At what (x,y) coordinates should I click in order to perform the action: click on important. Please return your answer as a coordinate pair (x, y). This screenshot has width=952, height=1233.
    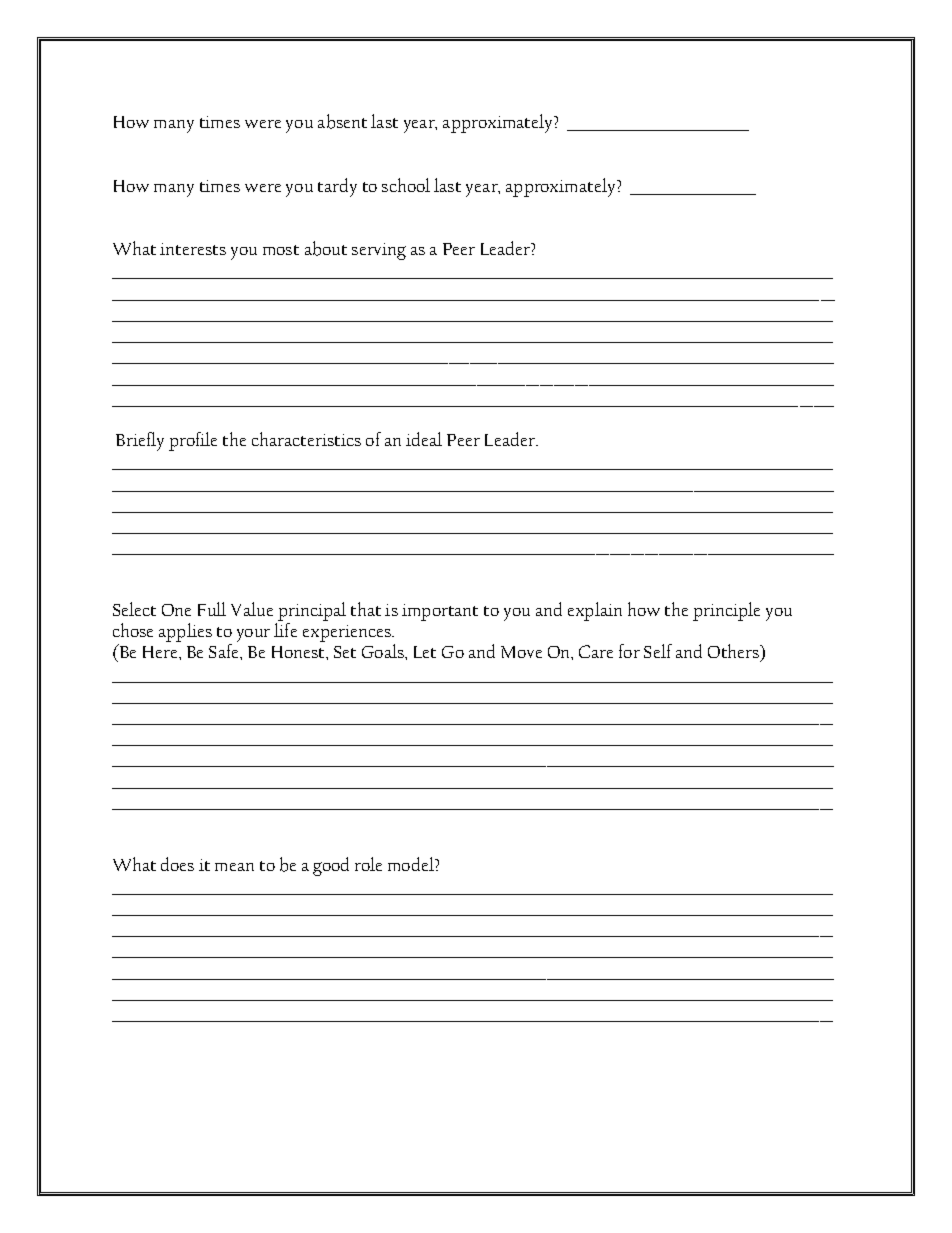
    Looking at the image, I should click on (440, 612).
